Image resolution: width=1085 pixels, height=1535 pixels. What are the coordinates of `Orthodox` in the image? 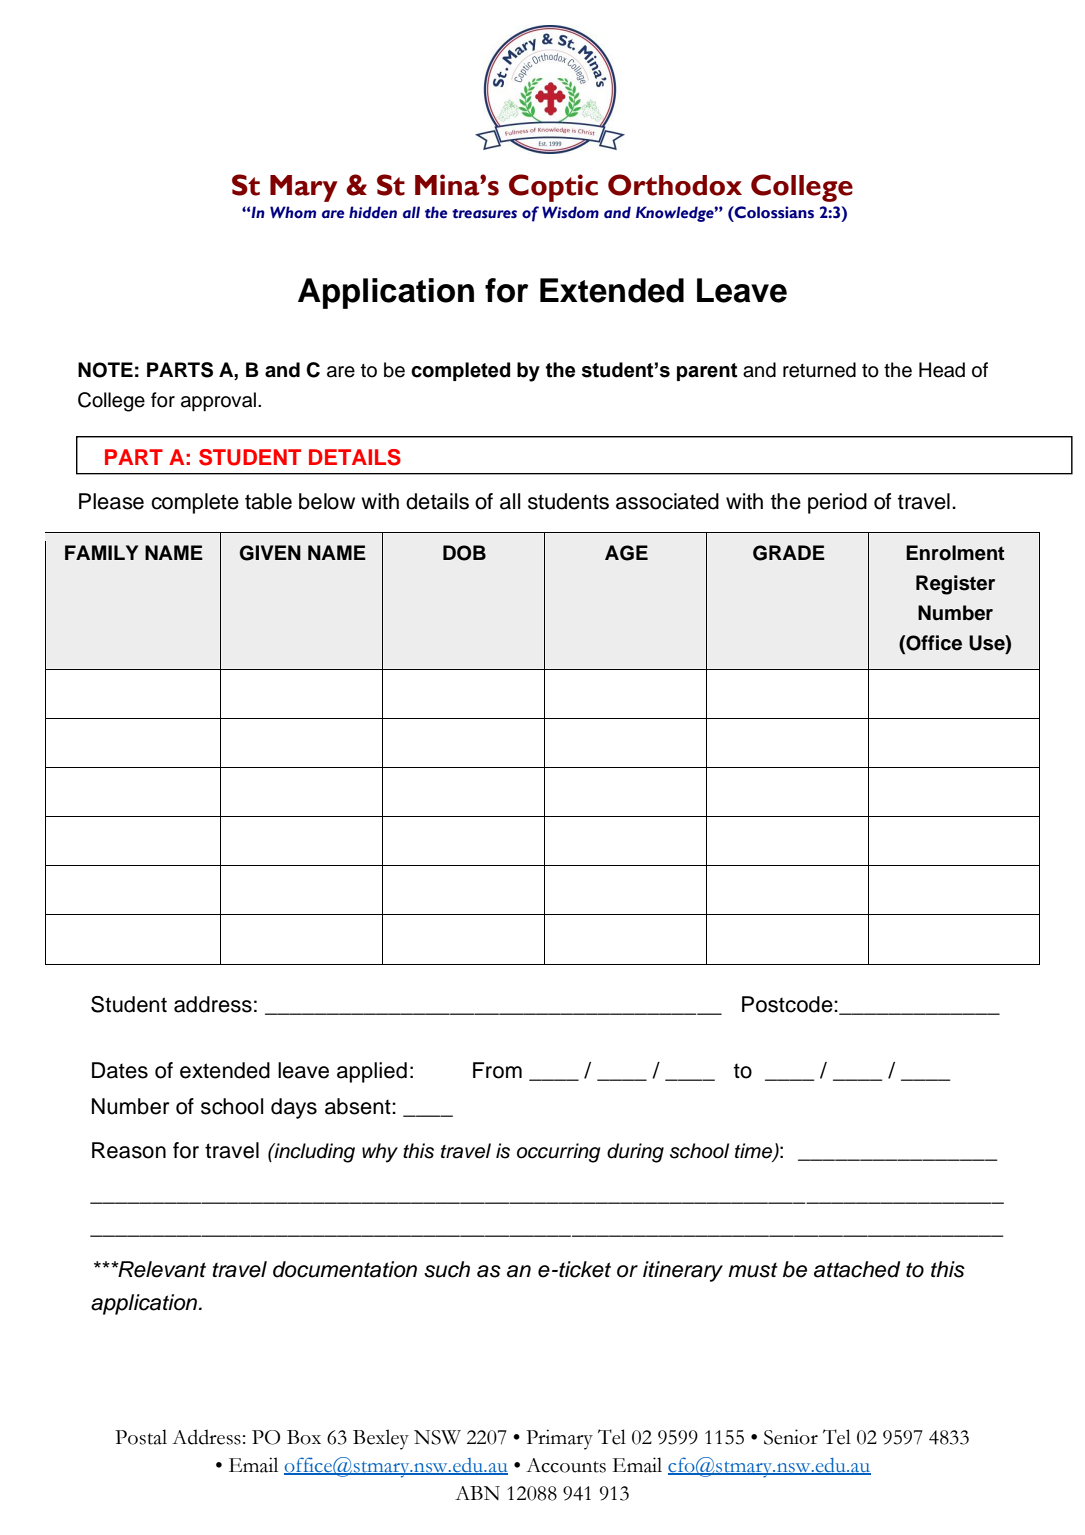 It's located at (675, 185).
